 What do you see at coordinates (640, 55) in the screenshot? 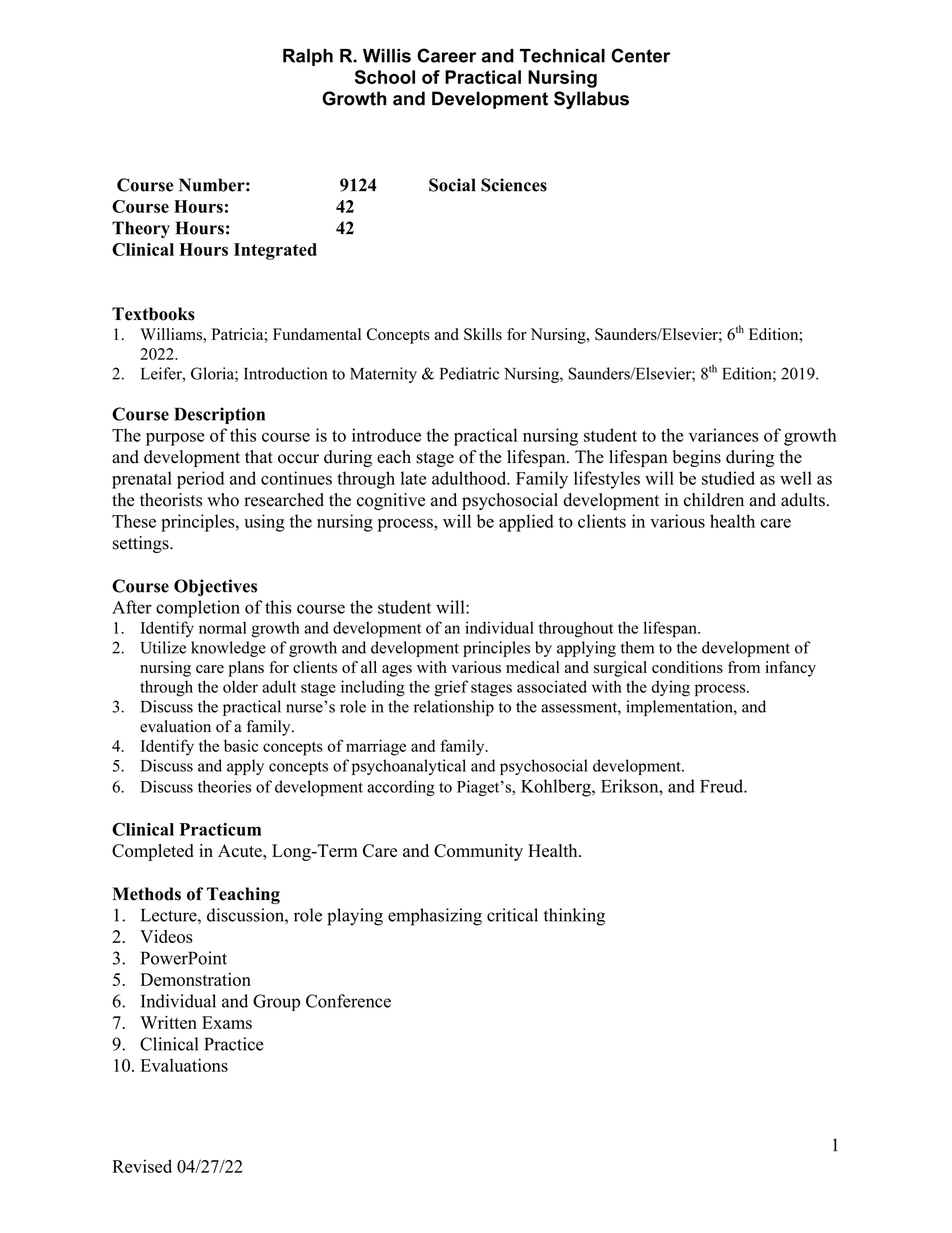
I see `Center` at bounding box center [640, 55].
